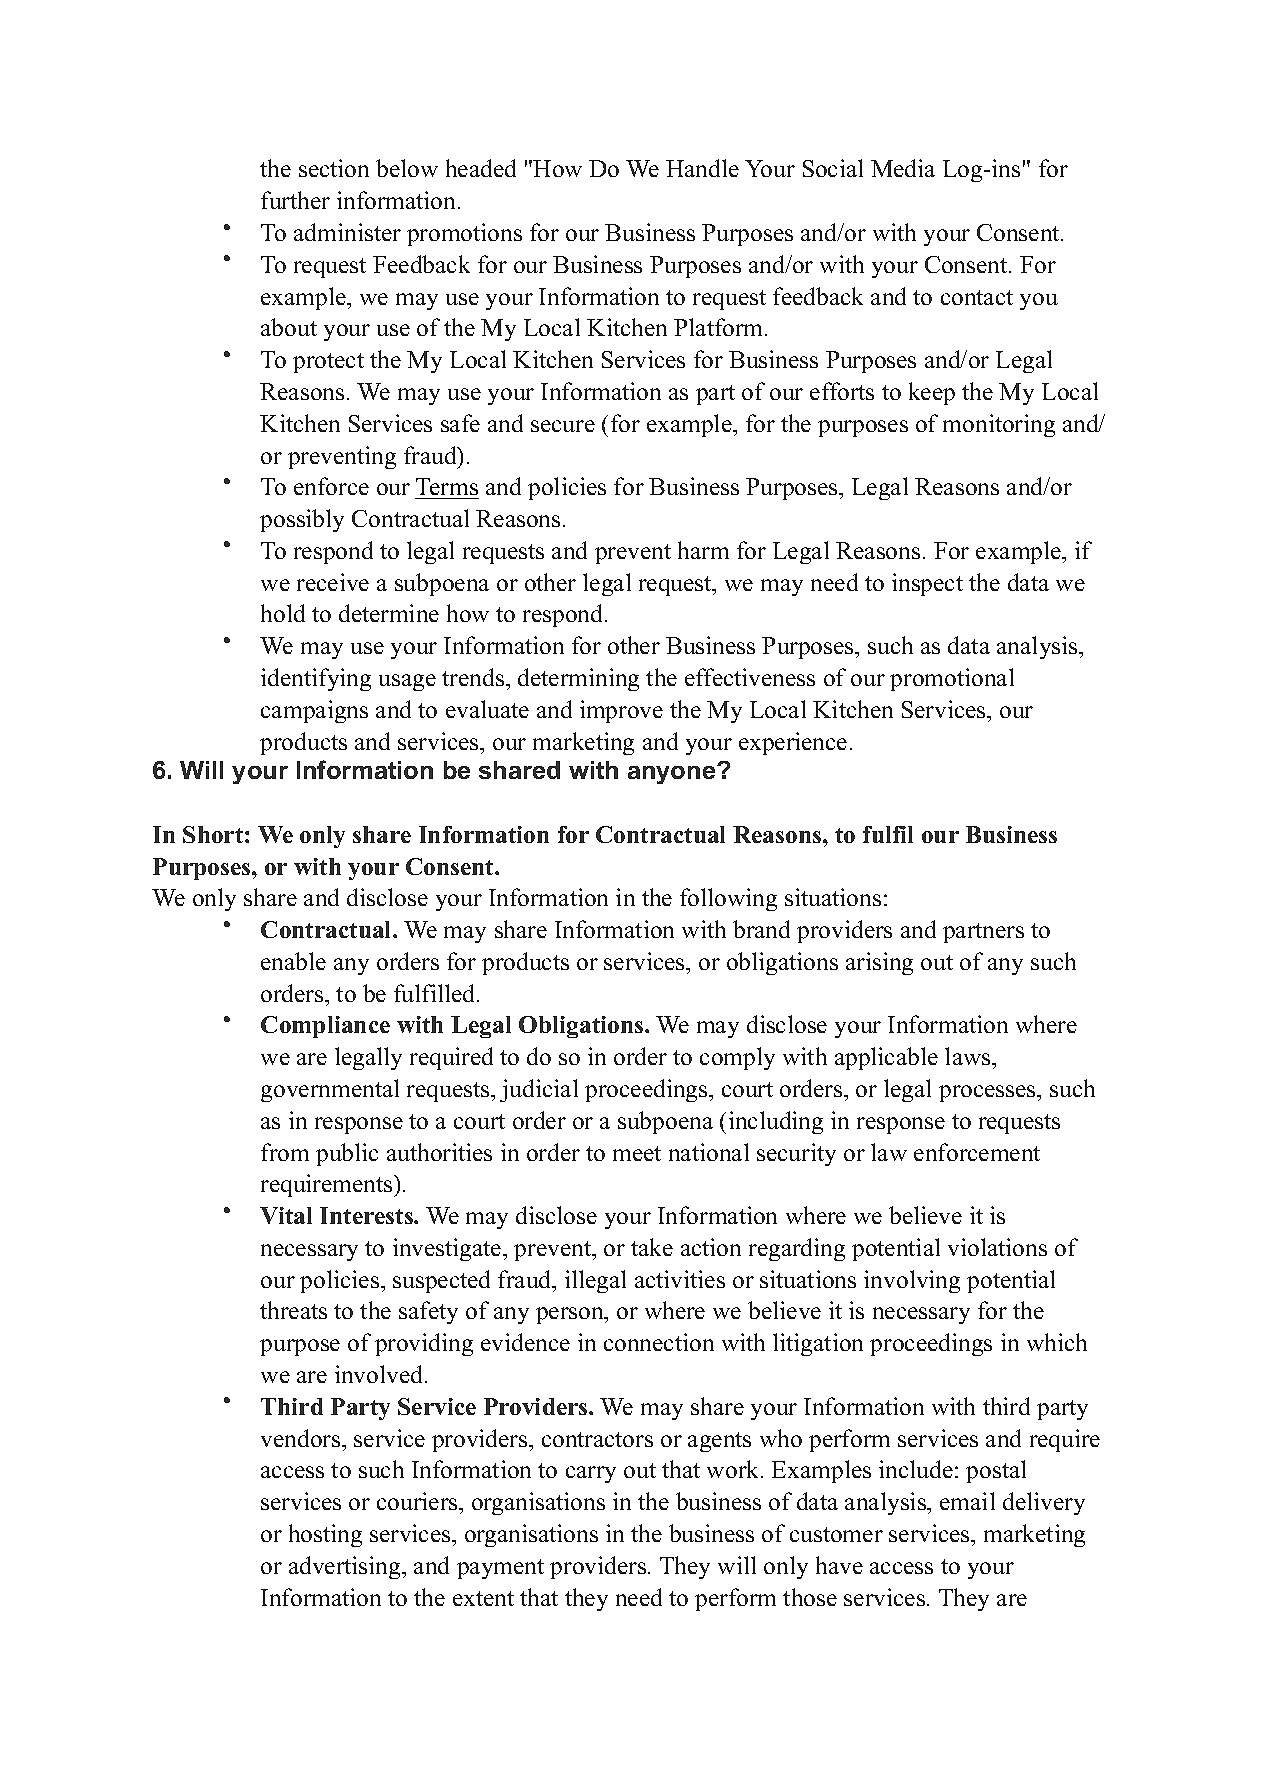 The image size is (1261, 1784). I want to click on administer, so click(347, 232).
